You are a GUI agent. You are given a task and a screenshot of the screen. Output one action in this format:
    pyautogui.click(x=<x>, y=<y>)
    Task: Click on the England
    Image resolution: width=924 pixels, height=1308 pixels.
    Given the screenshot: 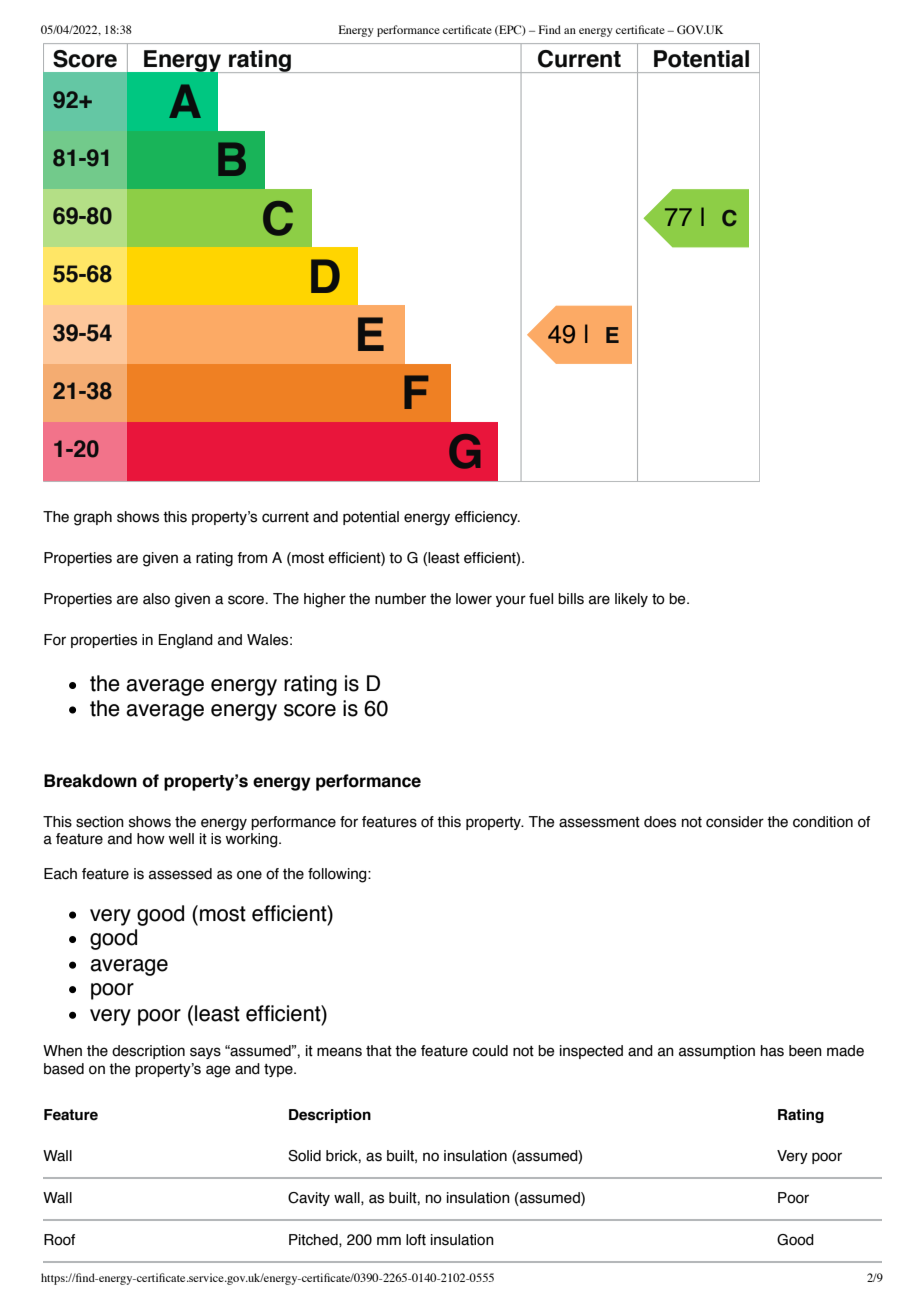 What is the action you would take?
    pyautogui.click(x=186, y=641)
